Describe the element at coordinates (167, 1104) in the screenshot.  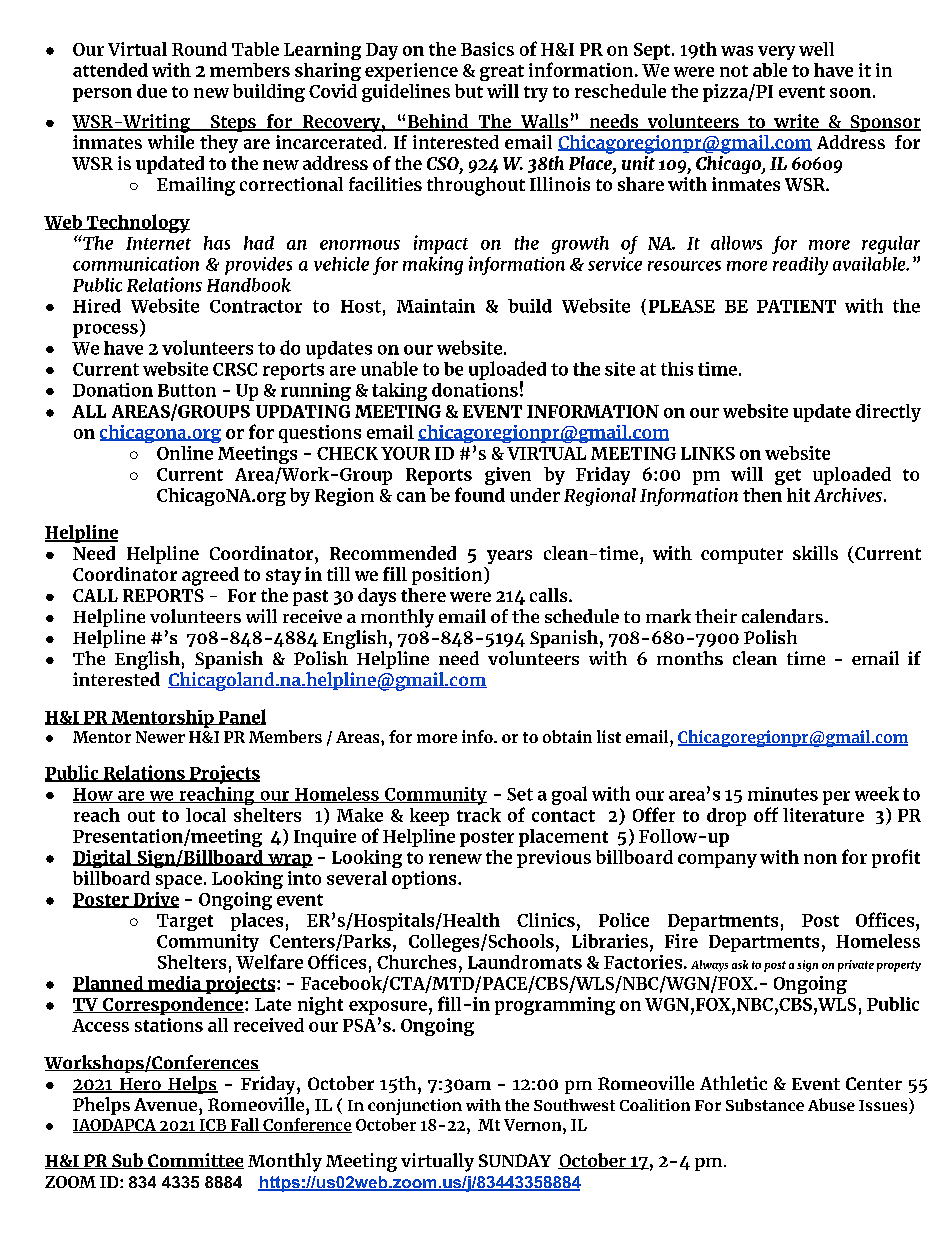
I see `Avenue` at that location.
